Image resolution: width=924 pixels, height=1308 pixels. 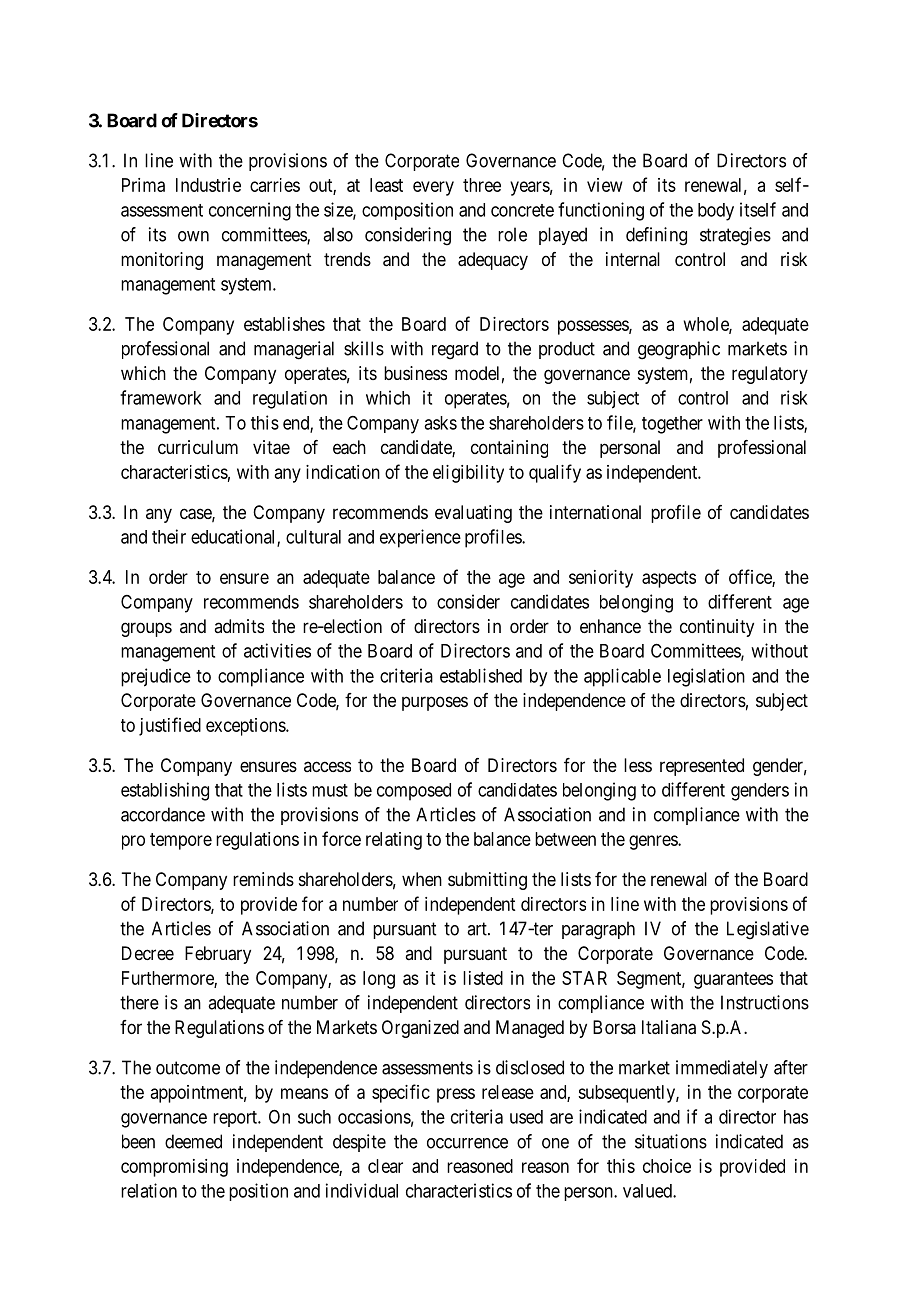 What do you see at coordinates (716, 212) in the screenshot?
I see `body` at bounding box center [716, 212].
